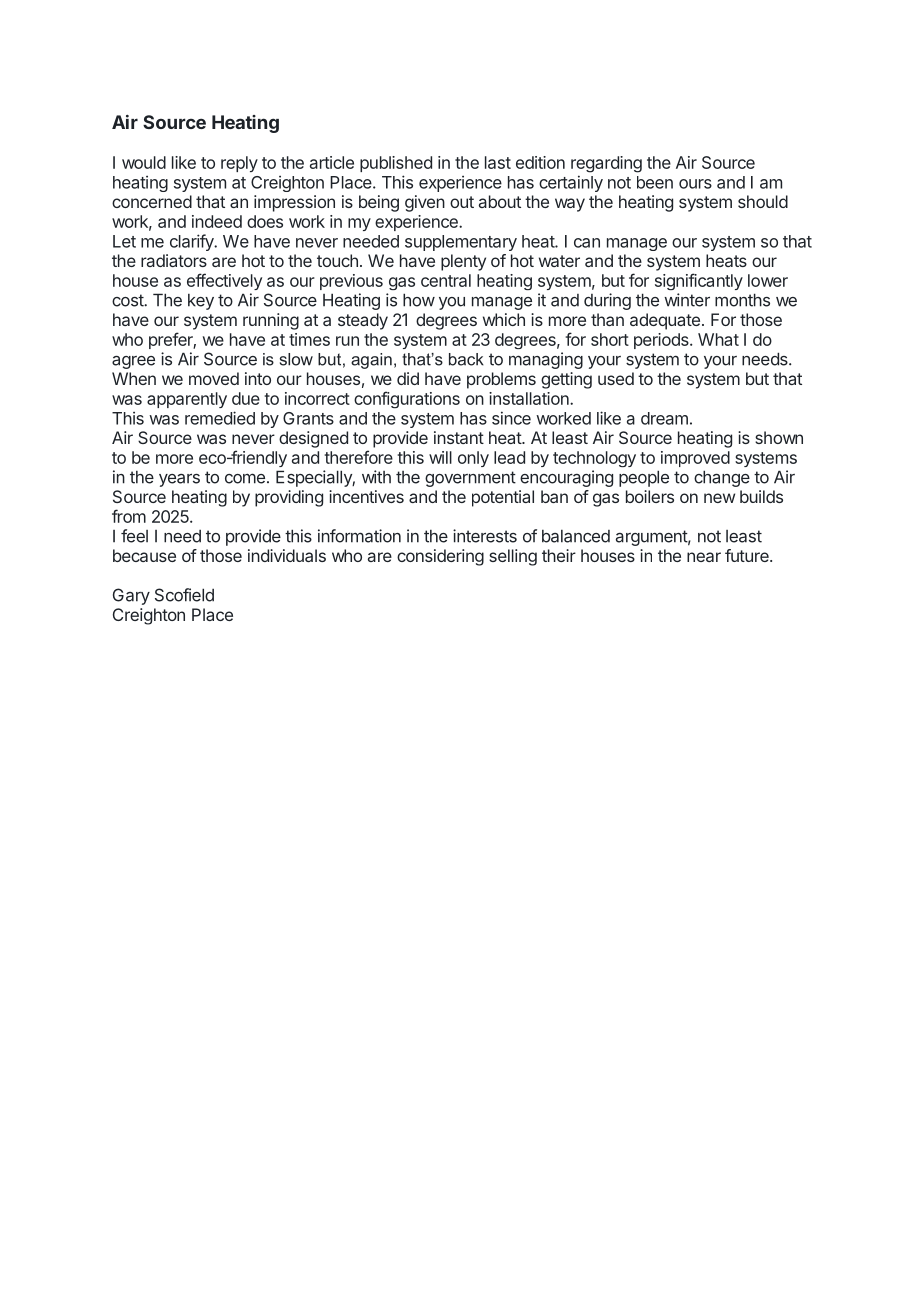 The width and height of the image is (924, 1308). I want to click on remedied, so click(220, 418).
